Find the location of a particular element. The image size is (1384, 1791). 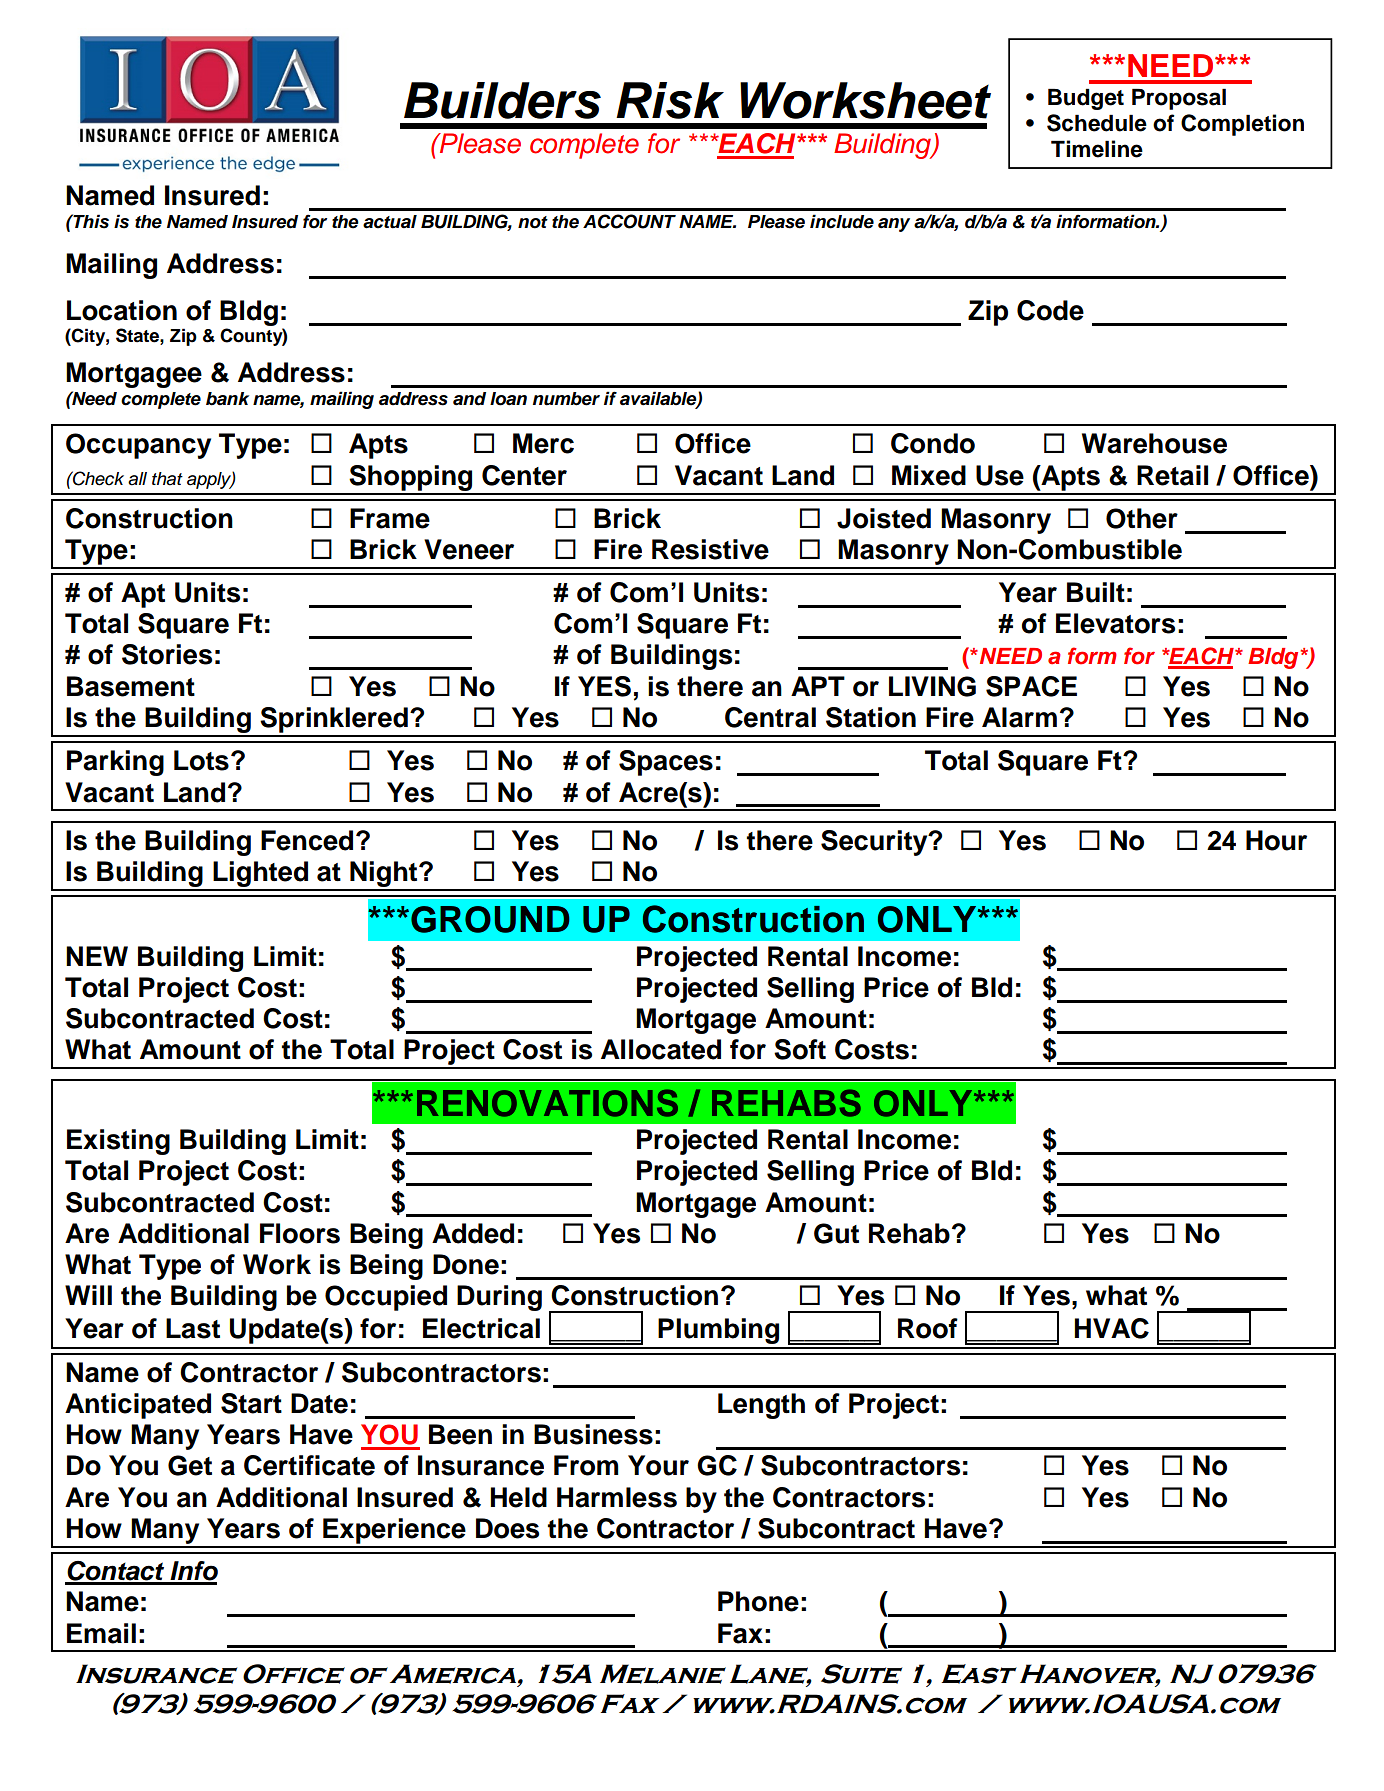

Email is located at coordinates (101, 1633).
